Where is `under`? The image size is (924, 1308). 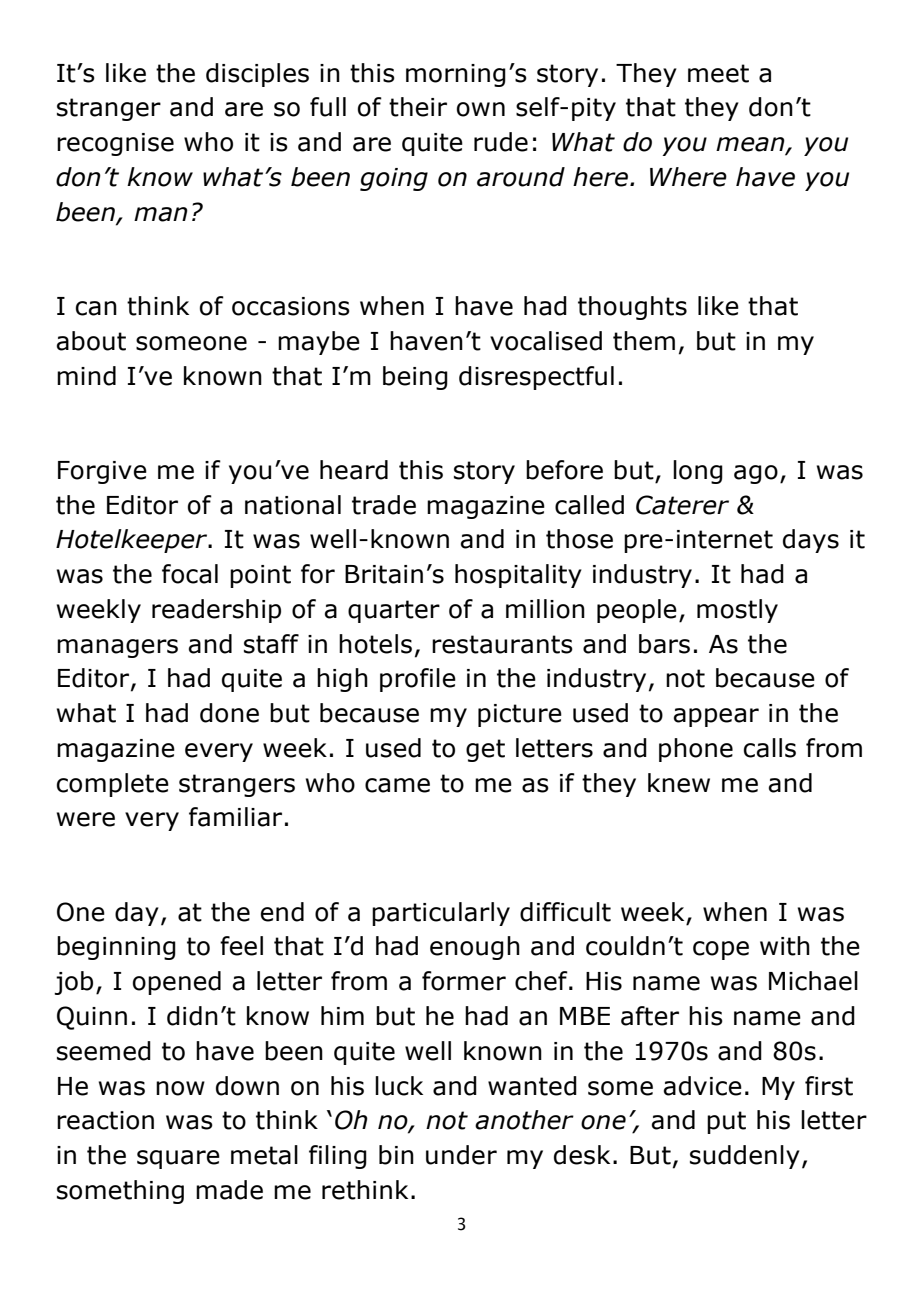
under is located at coordinates (461, 1155).
